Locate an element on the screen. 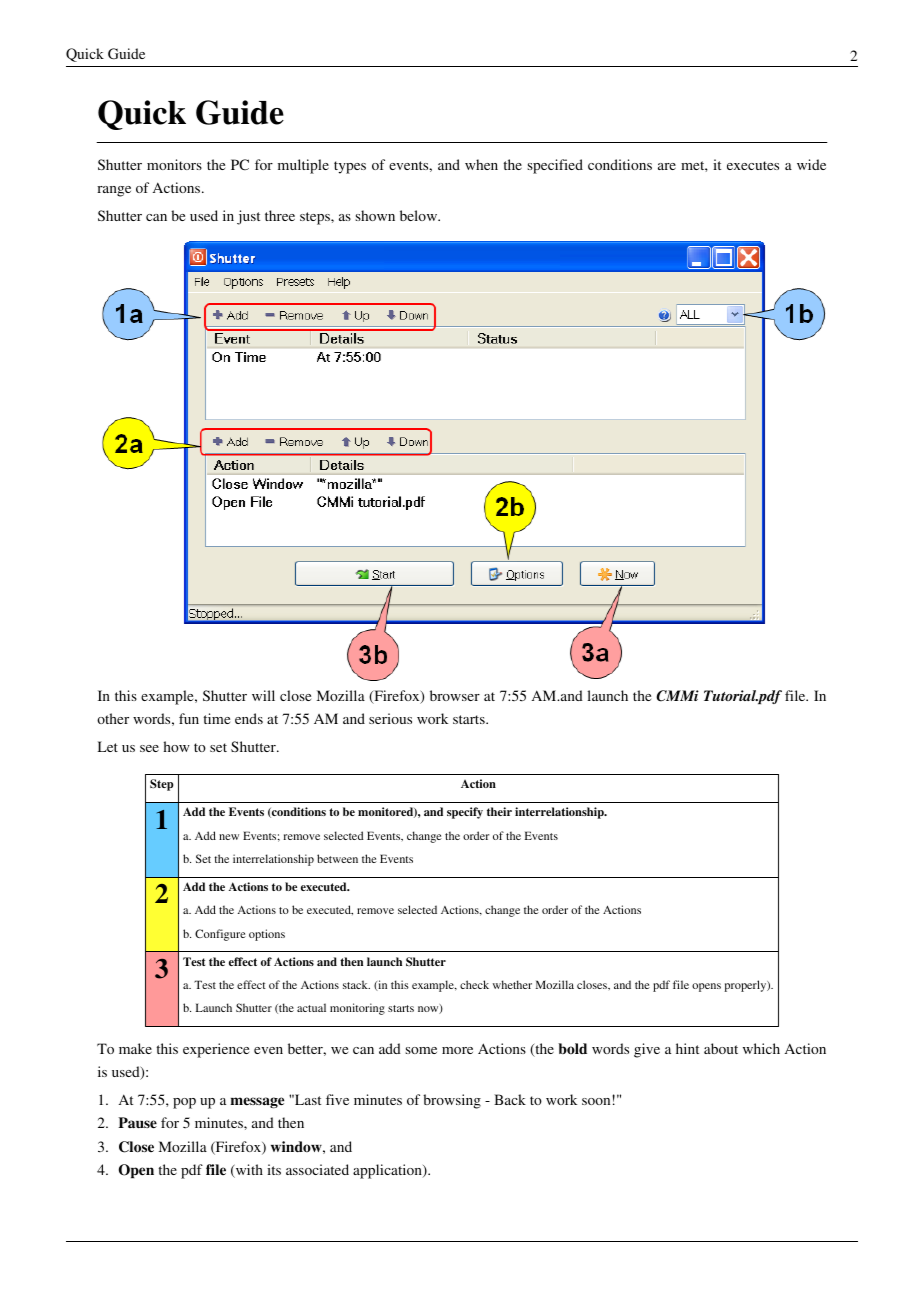 This screenshot has width=924, height=1308. their is located at coordinates (499, 811).
